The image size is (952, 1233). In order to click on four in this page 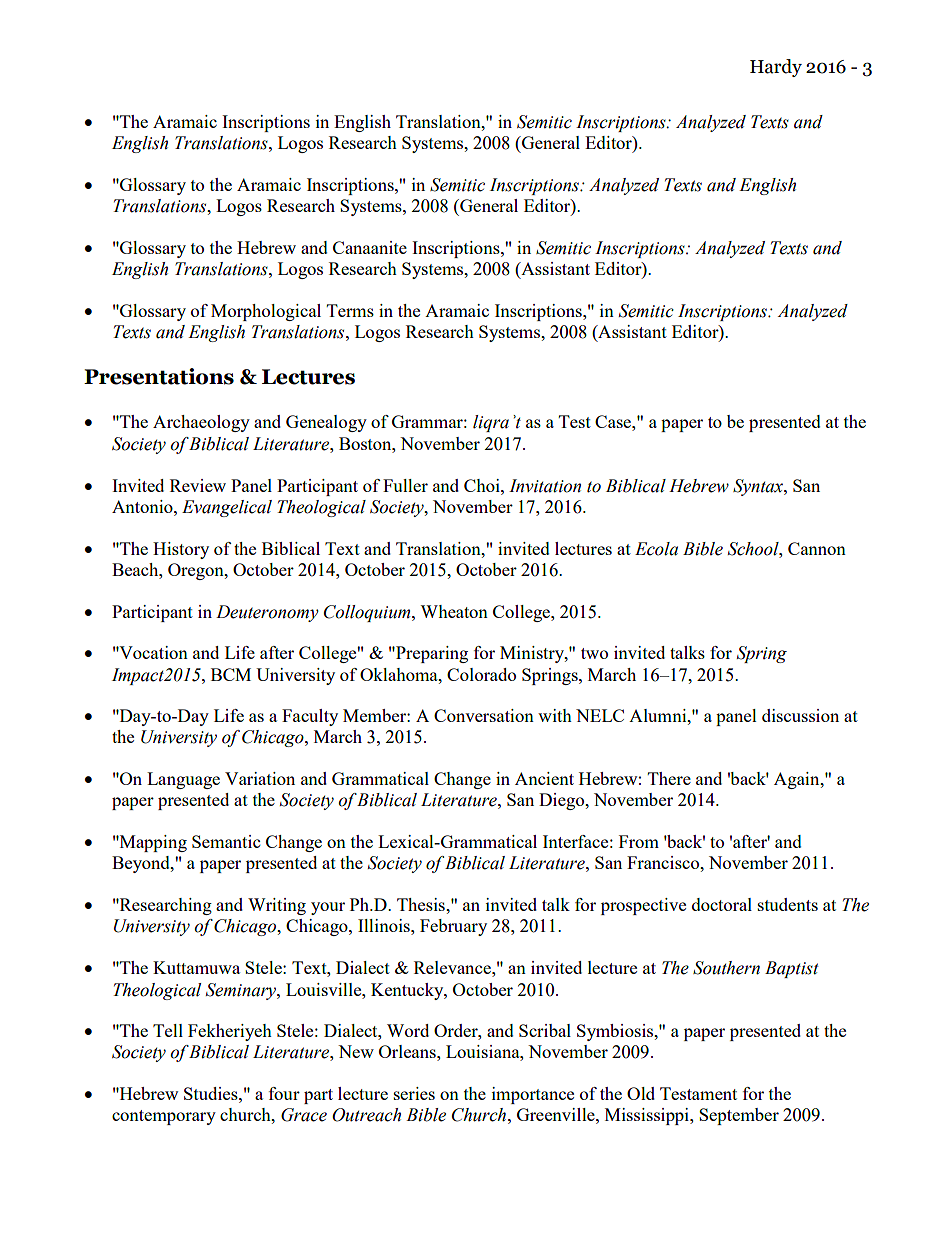, I will do `click(284, 1093)`.
